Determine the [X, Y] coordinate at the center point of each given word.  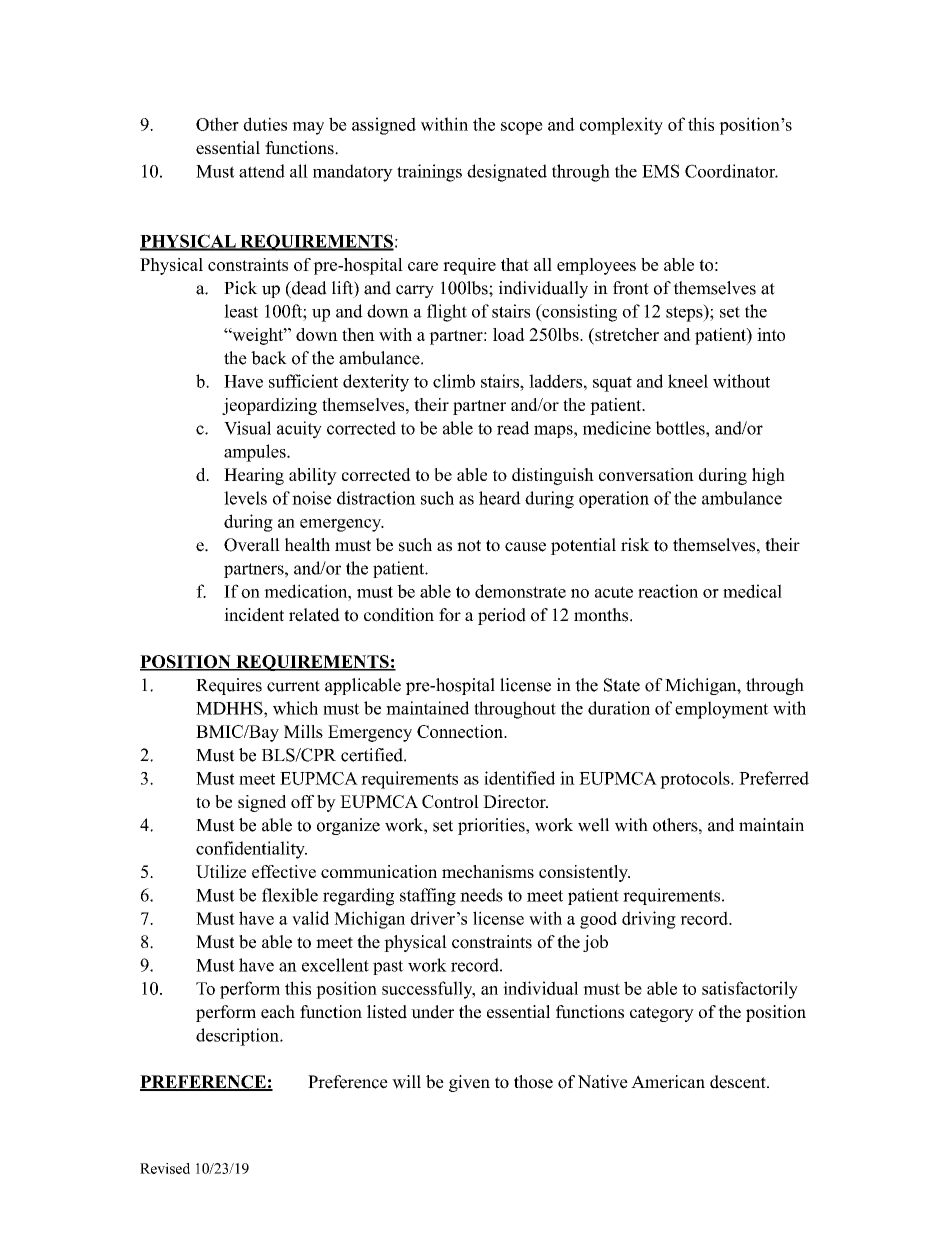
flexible [290, 895]
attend [262, 171]
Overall [252, 545]
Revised [165, 1168]
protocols [696, 780]
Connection [461, 731]
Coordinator [731, 171]
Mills [303, 731]
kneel [688, 381]
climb [454, 381]
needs [481, 895]
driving [649, 920]
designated [507, 173]
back [269, 358]
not [469, 546]
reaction [668, 591]
